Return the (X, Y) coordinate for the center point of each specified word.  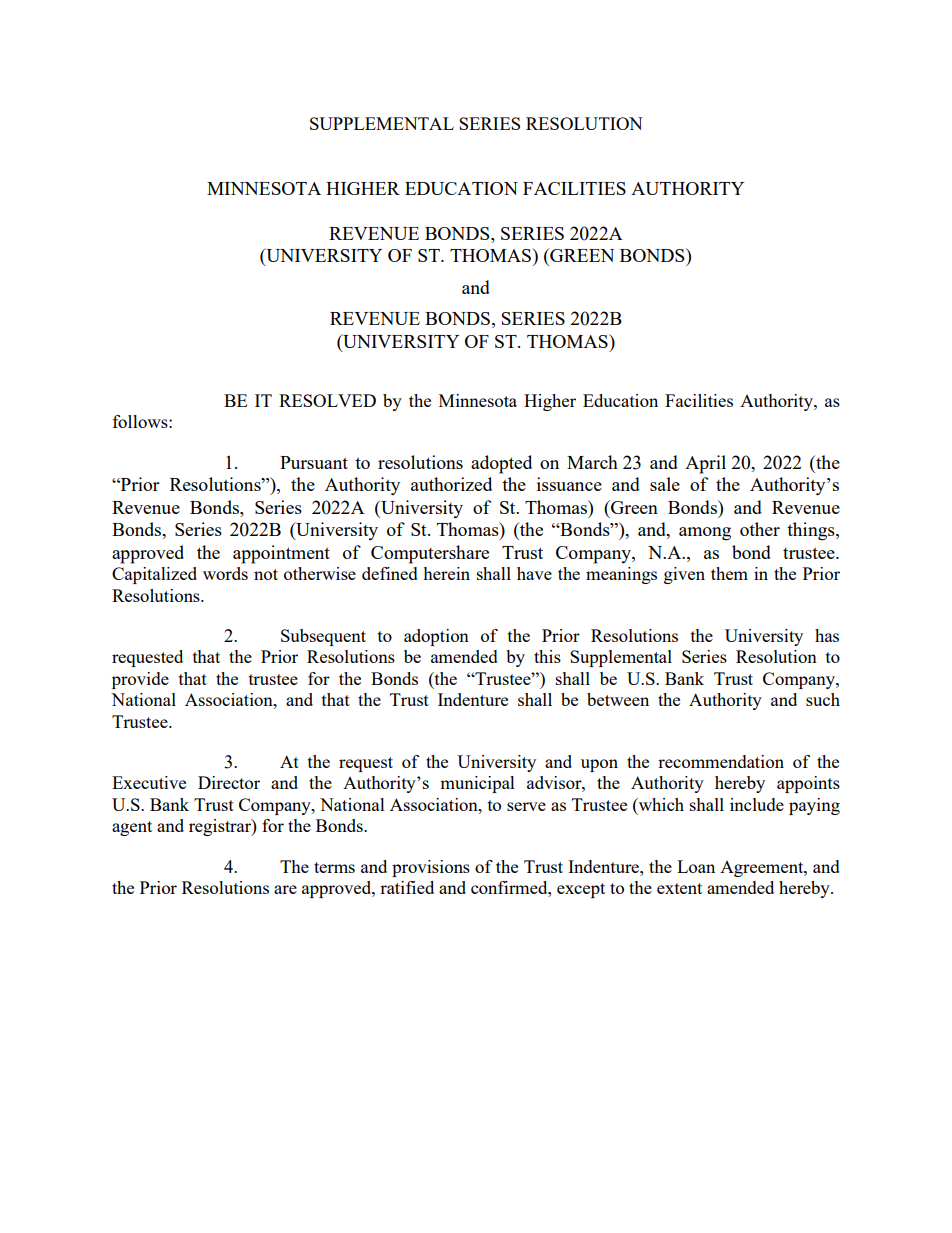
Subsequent (323, 637)
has (827, 635)
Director (229, 782)
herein (446, 573)
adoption (436, 637)
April (705, 464)
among (705, 534)
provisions (431, 868)
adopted (501, 464)
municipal (477, 784)
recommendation (721, 761)
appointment (281, 554)
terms (334, 867)
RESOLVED (327, 400)
